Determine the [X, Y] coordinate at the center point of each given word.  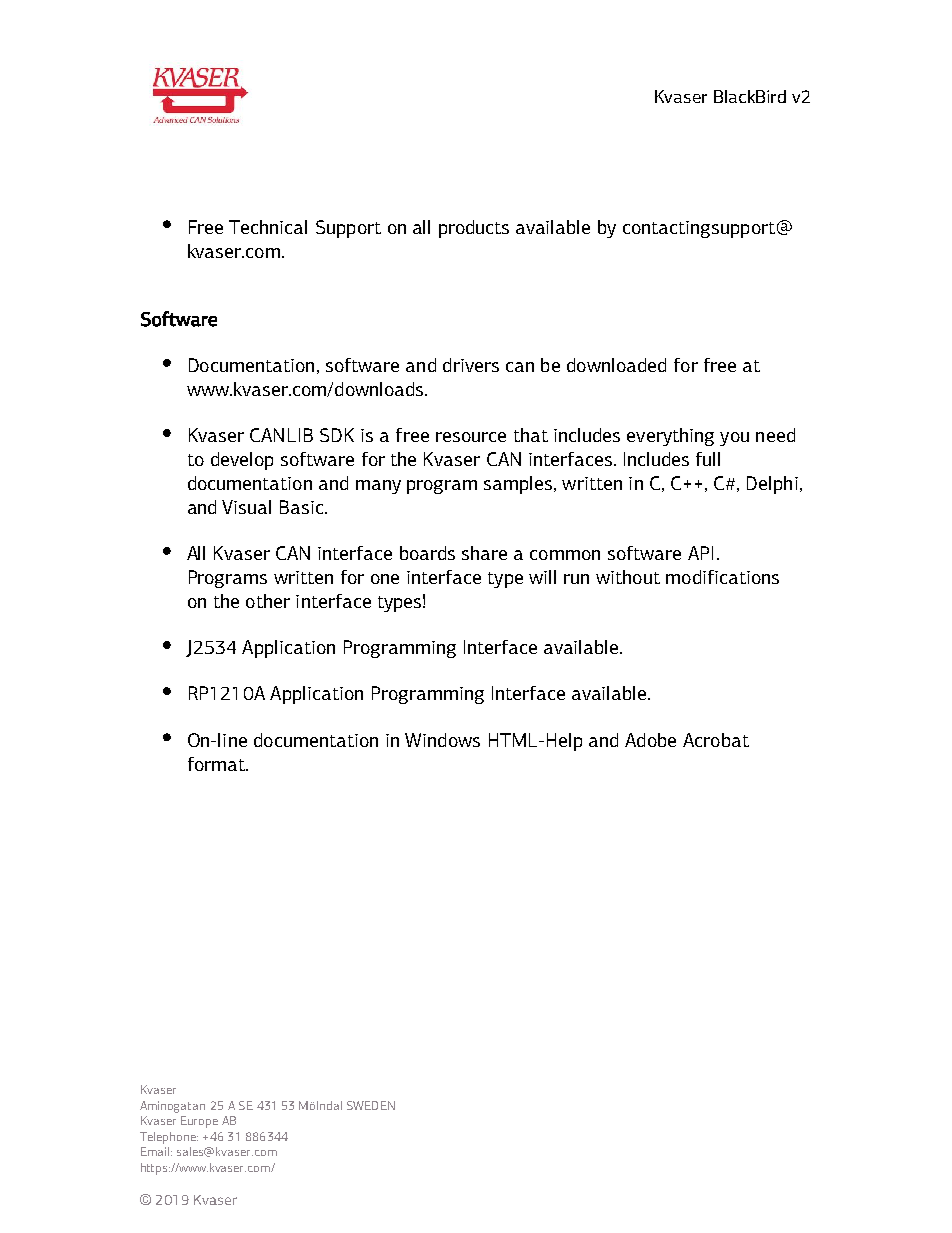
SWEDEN [371, 1105]
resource [471, 437]
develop [242, 461]
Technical [268, 227]
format [217, 764]
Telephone [169, 1138]
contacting [666, 229]
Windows [442, 740]
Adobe [650, 740]
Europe [199, 1122]
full [708, 459]
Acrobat [716, 740]
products [474, 229]
